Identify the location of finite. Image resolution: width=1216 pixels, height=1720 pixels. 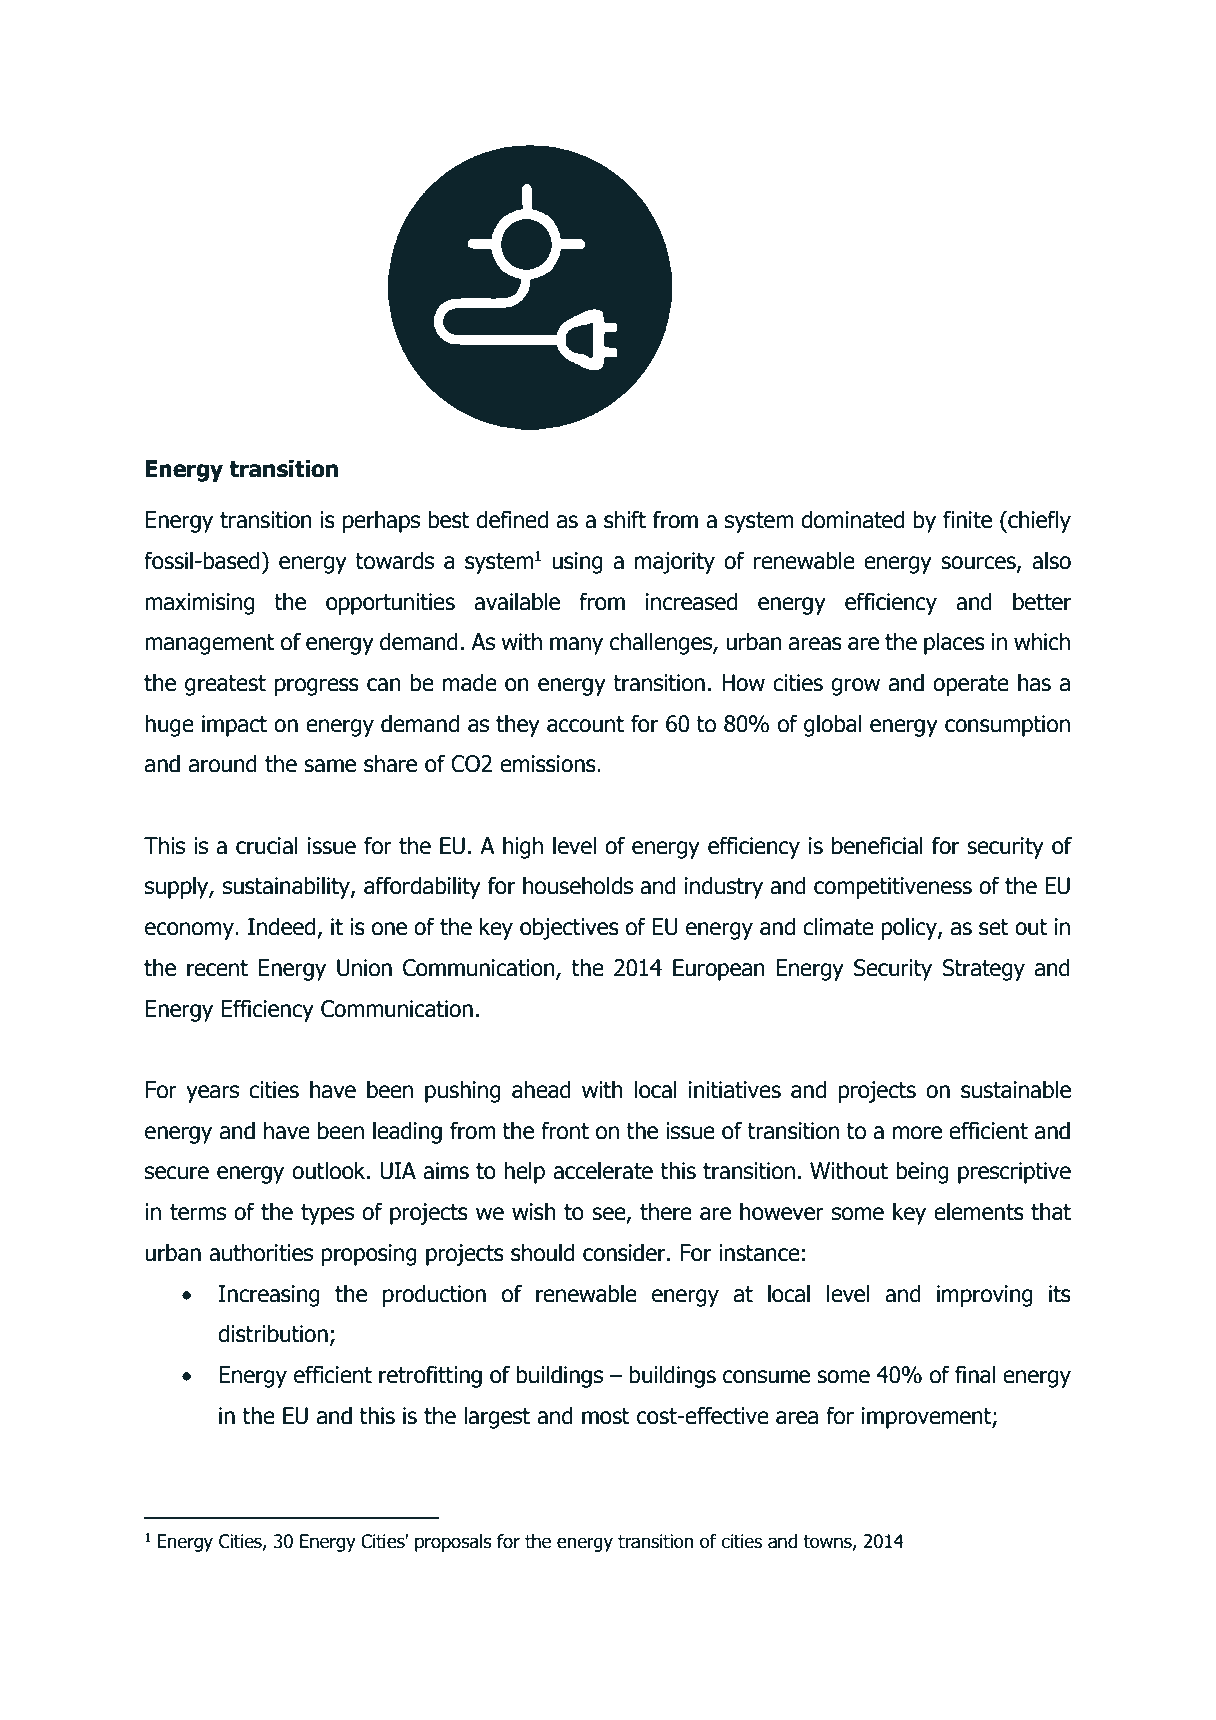
(967, 519).
